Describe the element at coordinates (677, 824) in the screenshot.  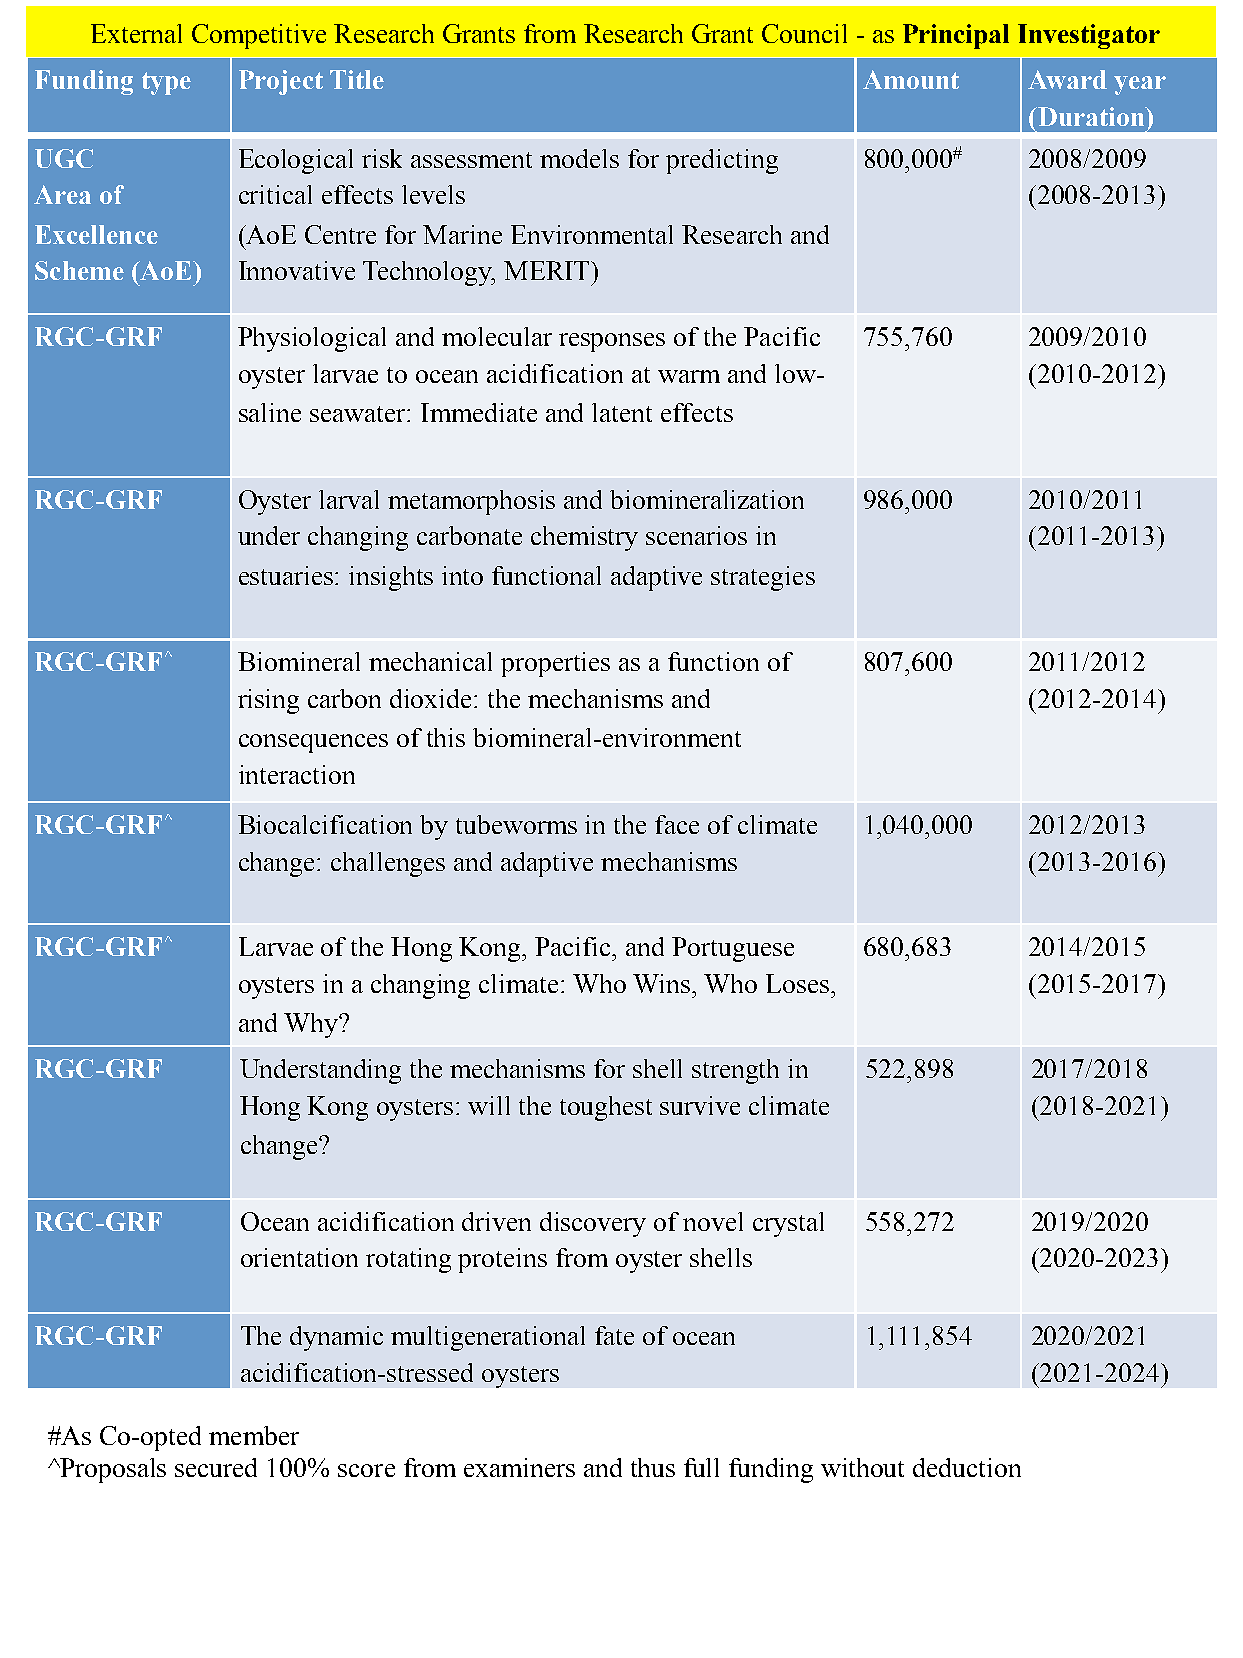
I see `face` at that location.
